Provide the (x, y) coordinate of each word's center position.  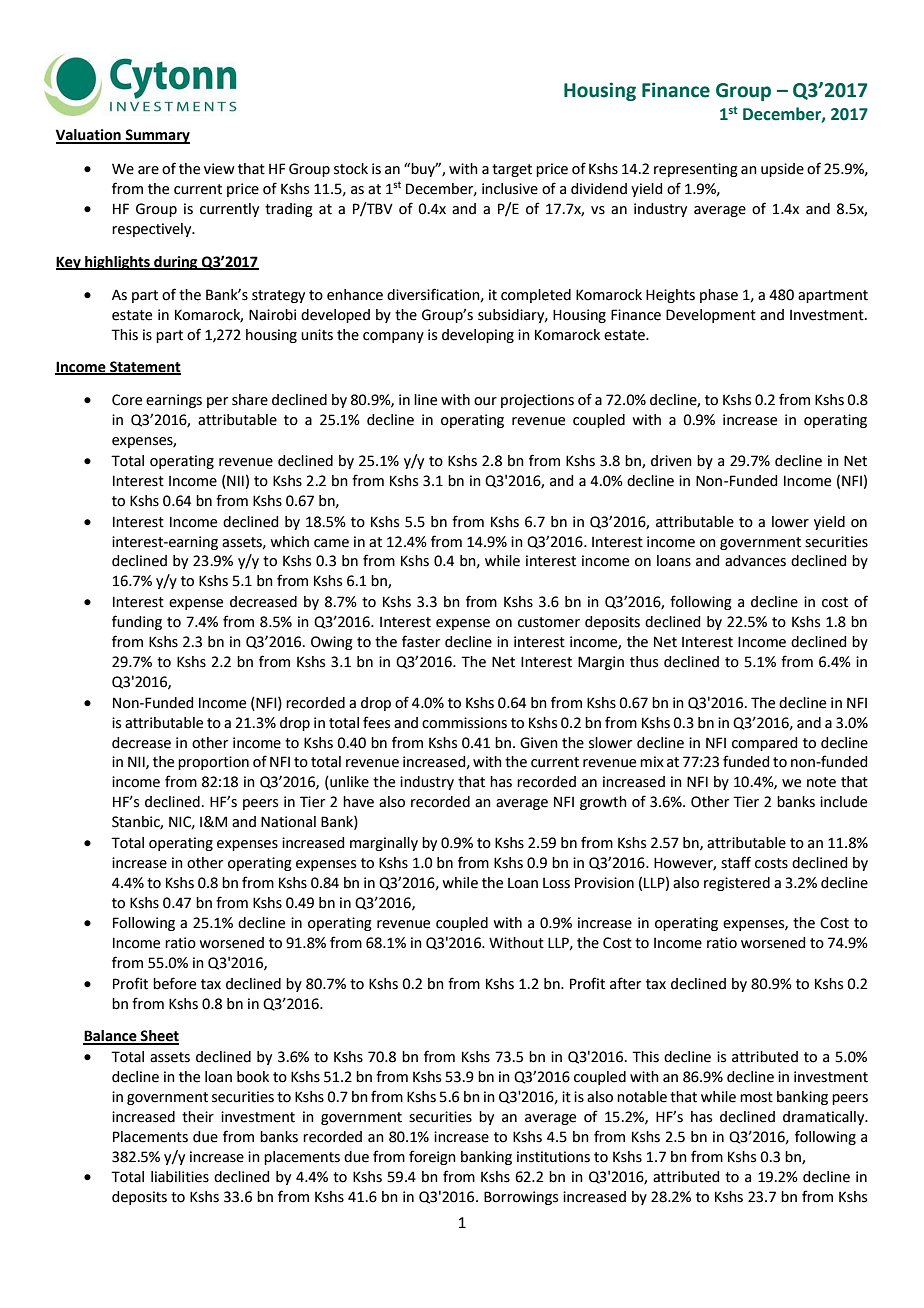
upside (782, 170)
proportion (213, 763)
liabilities (180, 1177)
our (485, 401)
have (358, 802)
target (512, 170)
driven (671, 461)
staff (736, 862)
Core (127, 400)
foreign (432, 1157)
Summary (156, 136)
